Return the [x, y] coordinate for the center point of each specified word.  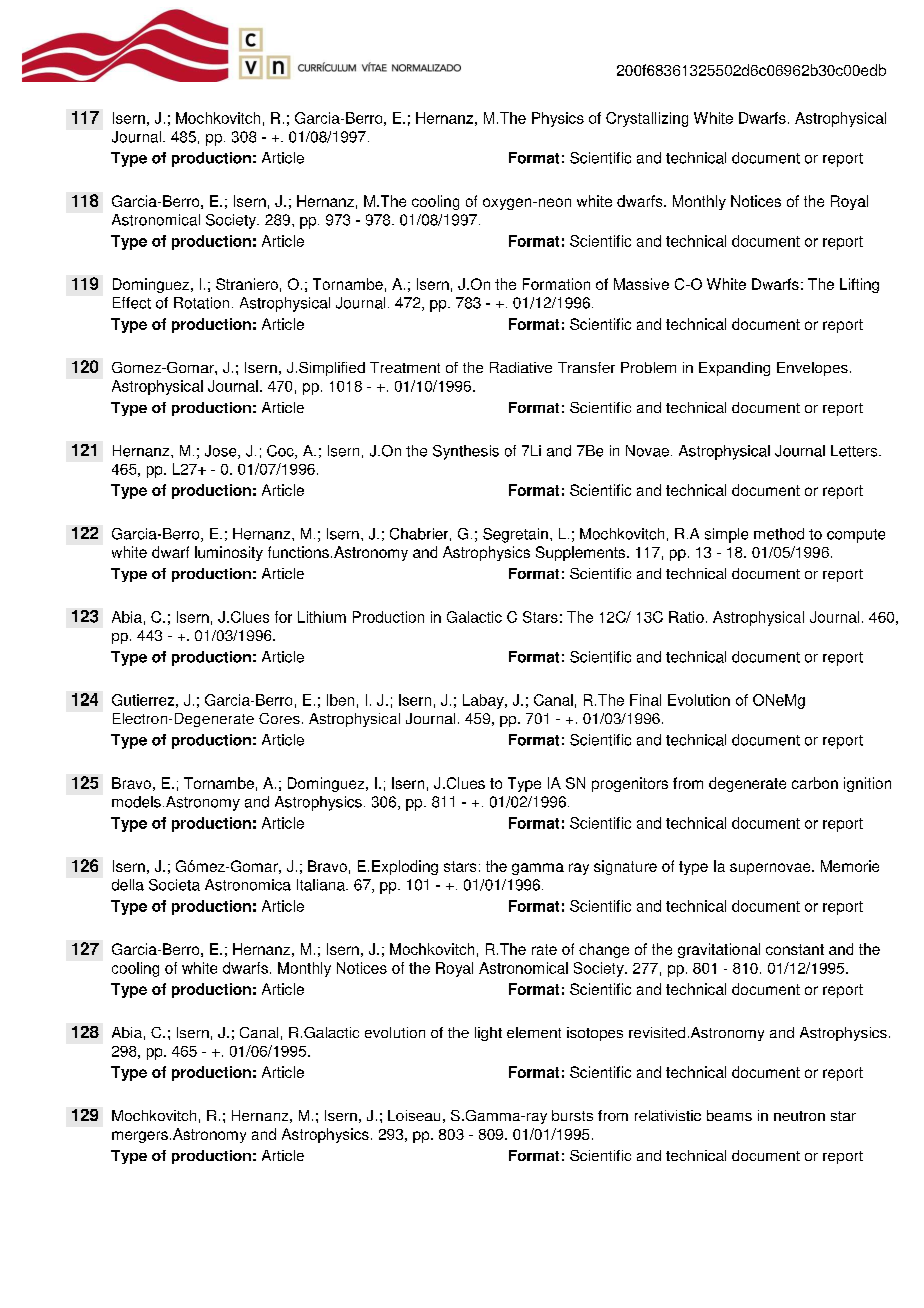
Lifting [859, 285]
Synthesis [466, 452]
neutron [799, 1116]
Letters [855, 451]
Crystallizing [647, 119]
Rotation [201, 303]
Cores [279, 718]
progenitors [630, 784]
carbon [815, 783]
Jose [222, 452]
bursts [572, 1115]
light [488, 1034]
